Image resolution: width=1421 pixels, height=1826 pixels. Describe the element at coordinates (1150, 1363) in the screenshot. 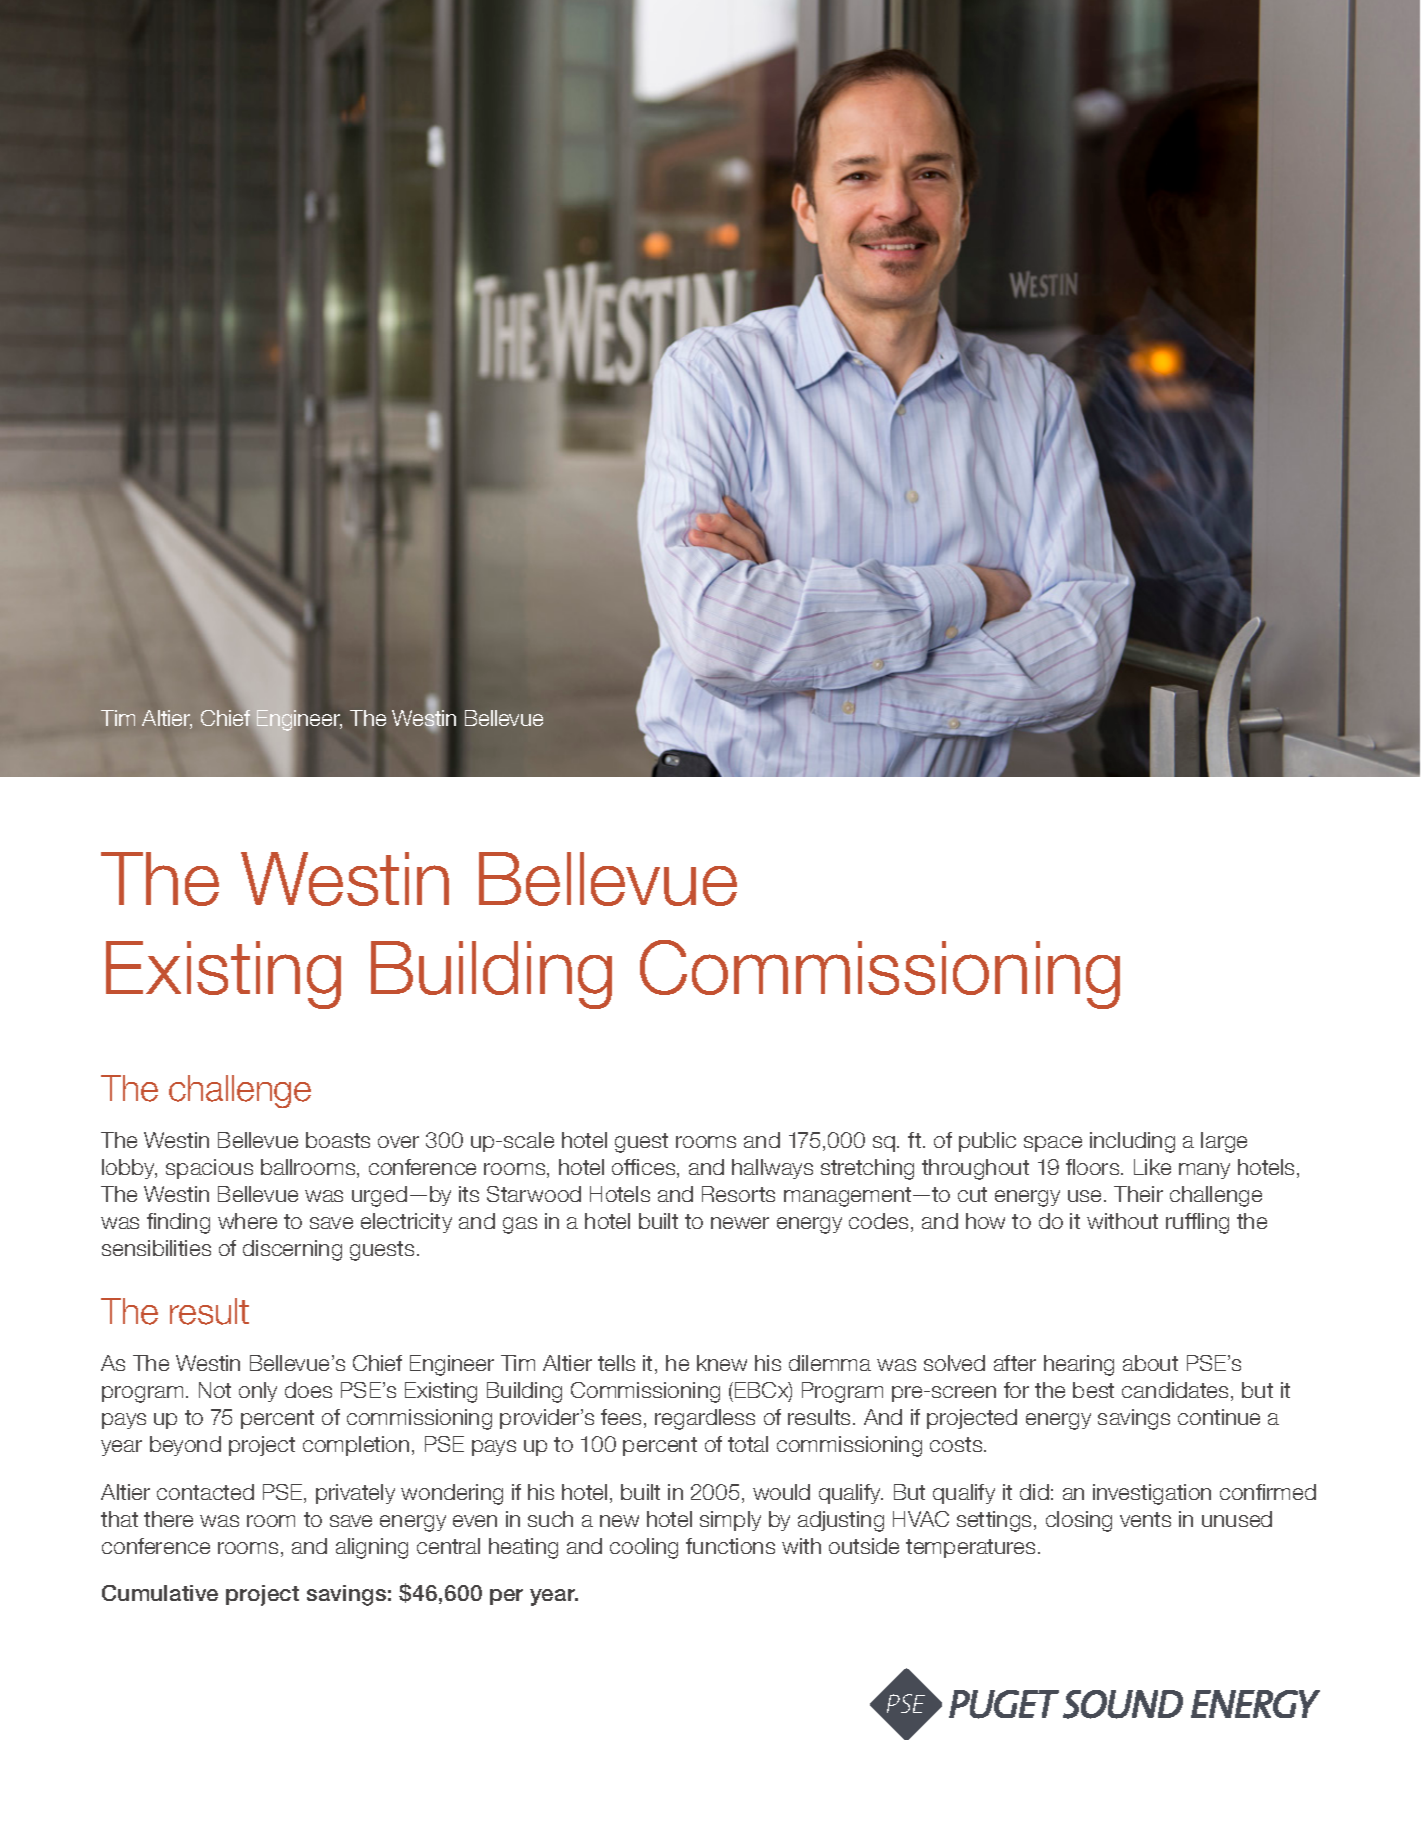

I see `about` at that location.
